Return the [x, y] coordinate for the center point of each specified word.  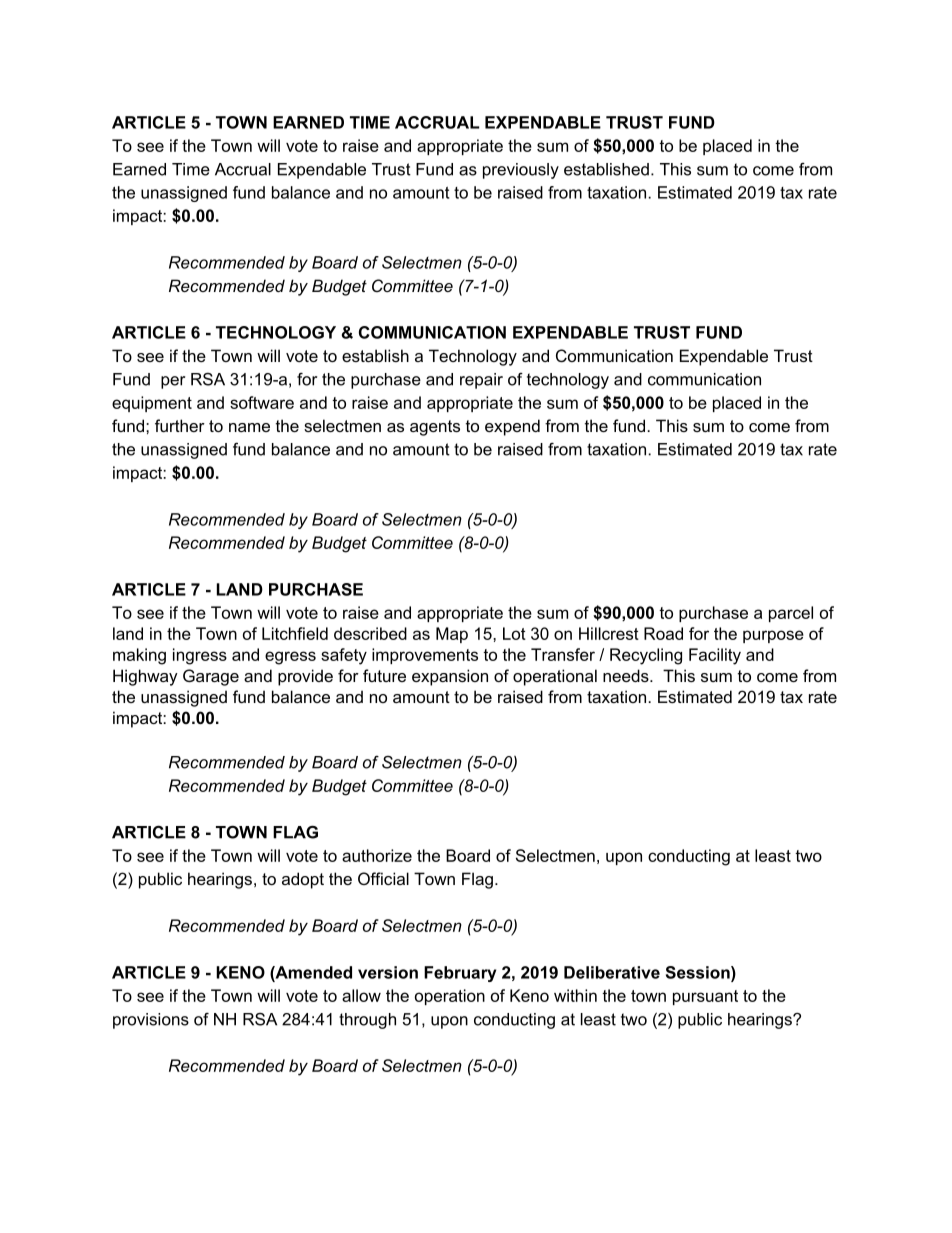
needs [627, 675]
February [460, 974]
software [262, 402]
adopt [303, 880]
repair [481, 381]
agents [435, 428]
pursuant [705, 997]
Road [663, 633]
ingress [200, 656]
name [249, 427]
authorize [377, 855]
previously [521, 171]
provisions [151, 1021]
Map [452, 635]
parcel [791, 614]
